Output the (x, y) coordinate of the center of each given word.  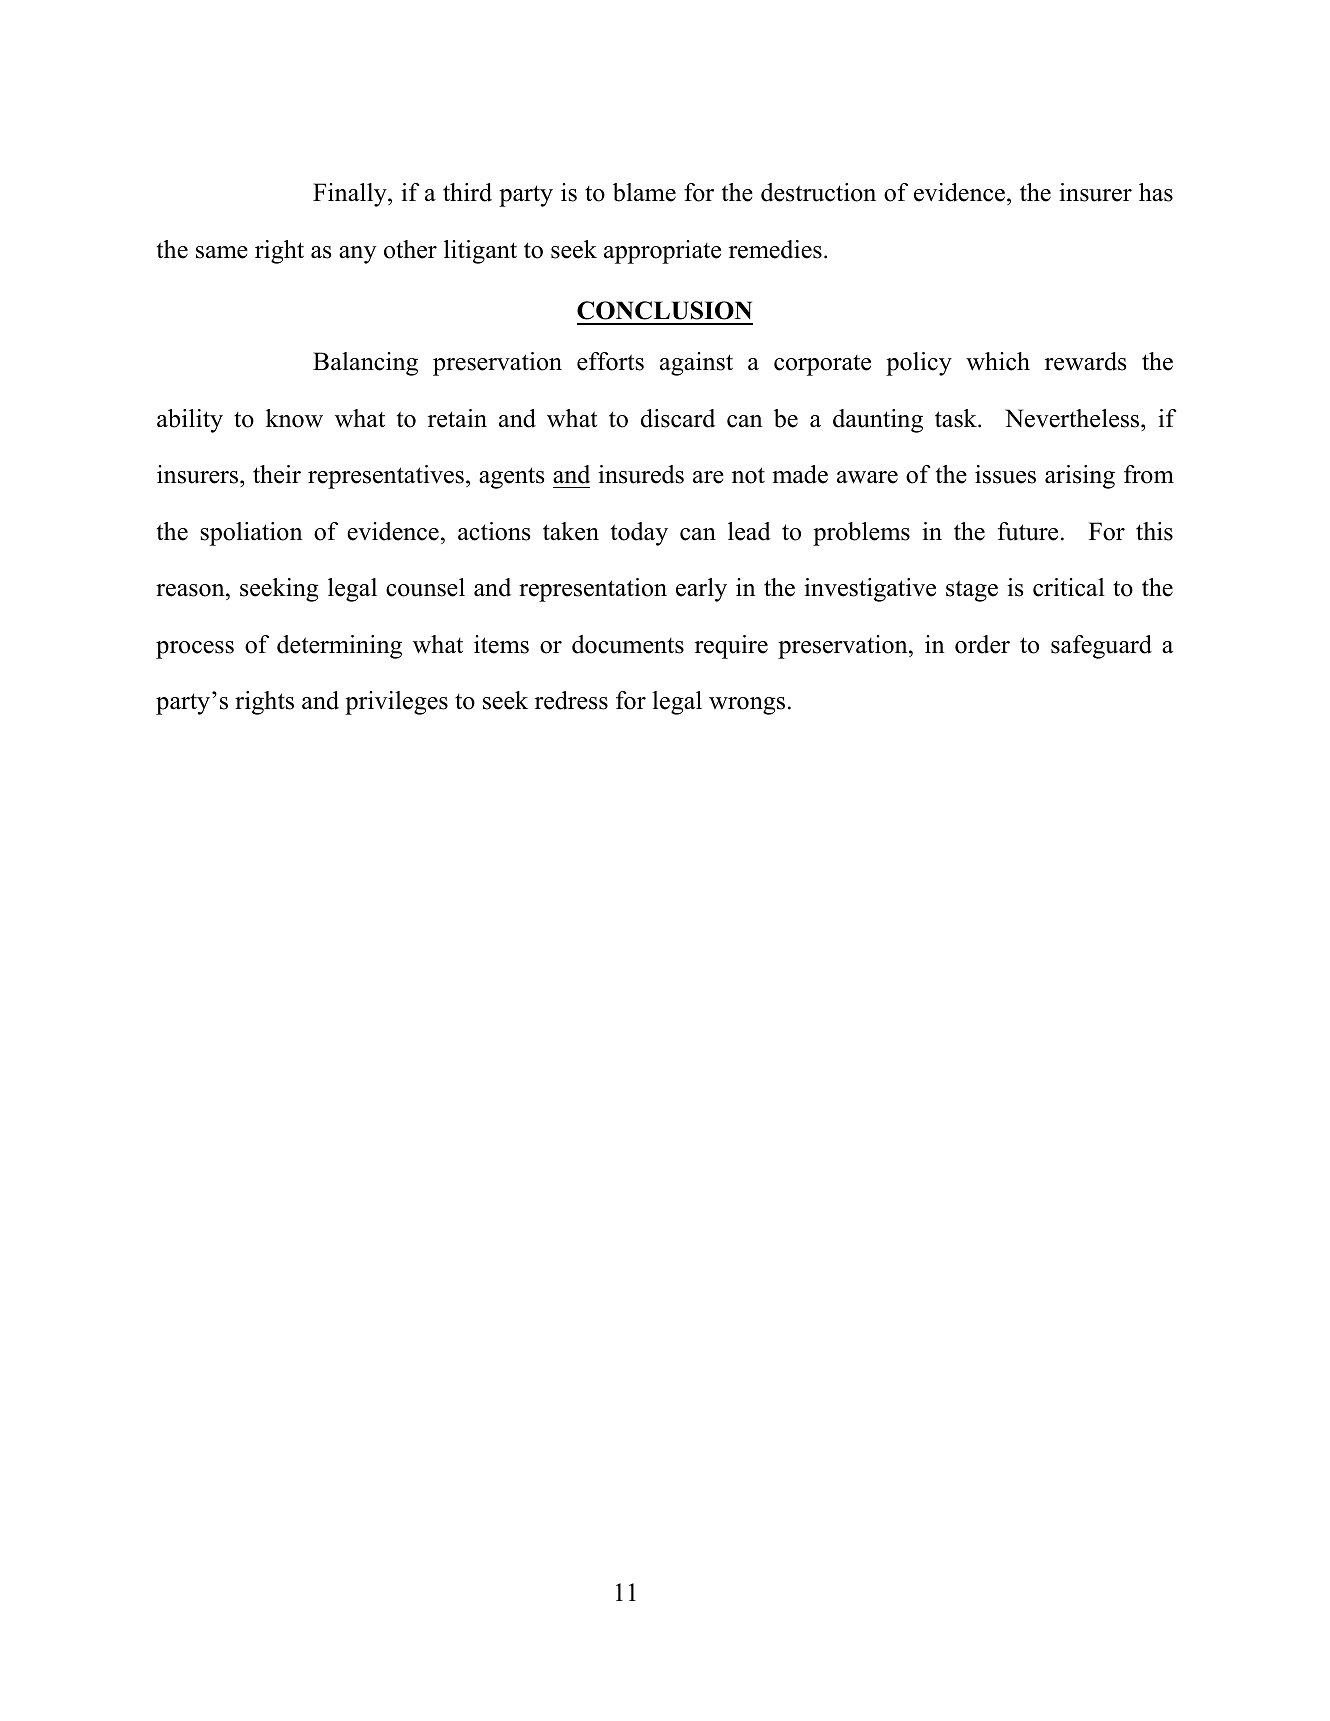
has (1156, 192)
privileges (396, 703)
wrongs (747, 706)
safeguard (1101, 647)
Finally (351, 195)
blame (644, 192)
